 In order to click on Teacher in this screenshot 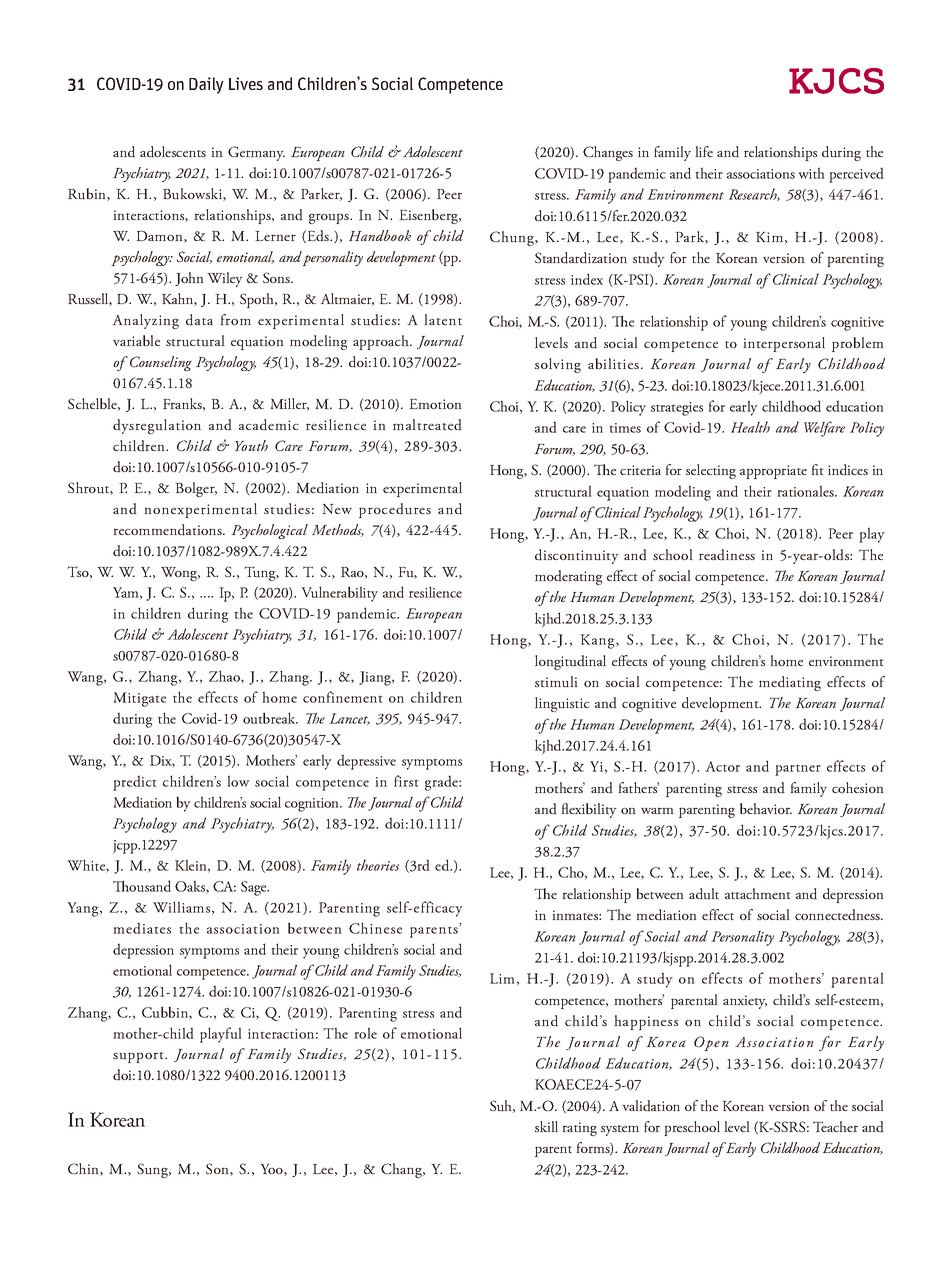, I will do `click(835, 1126)`.
